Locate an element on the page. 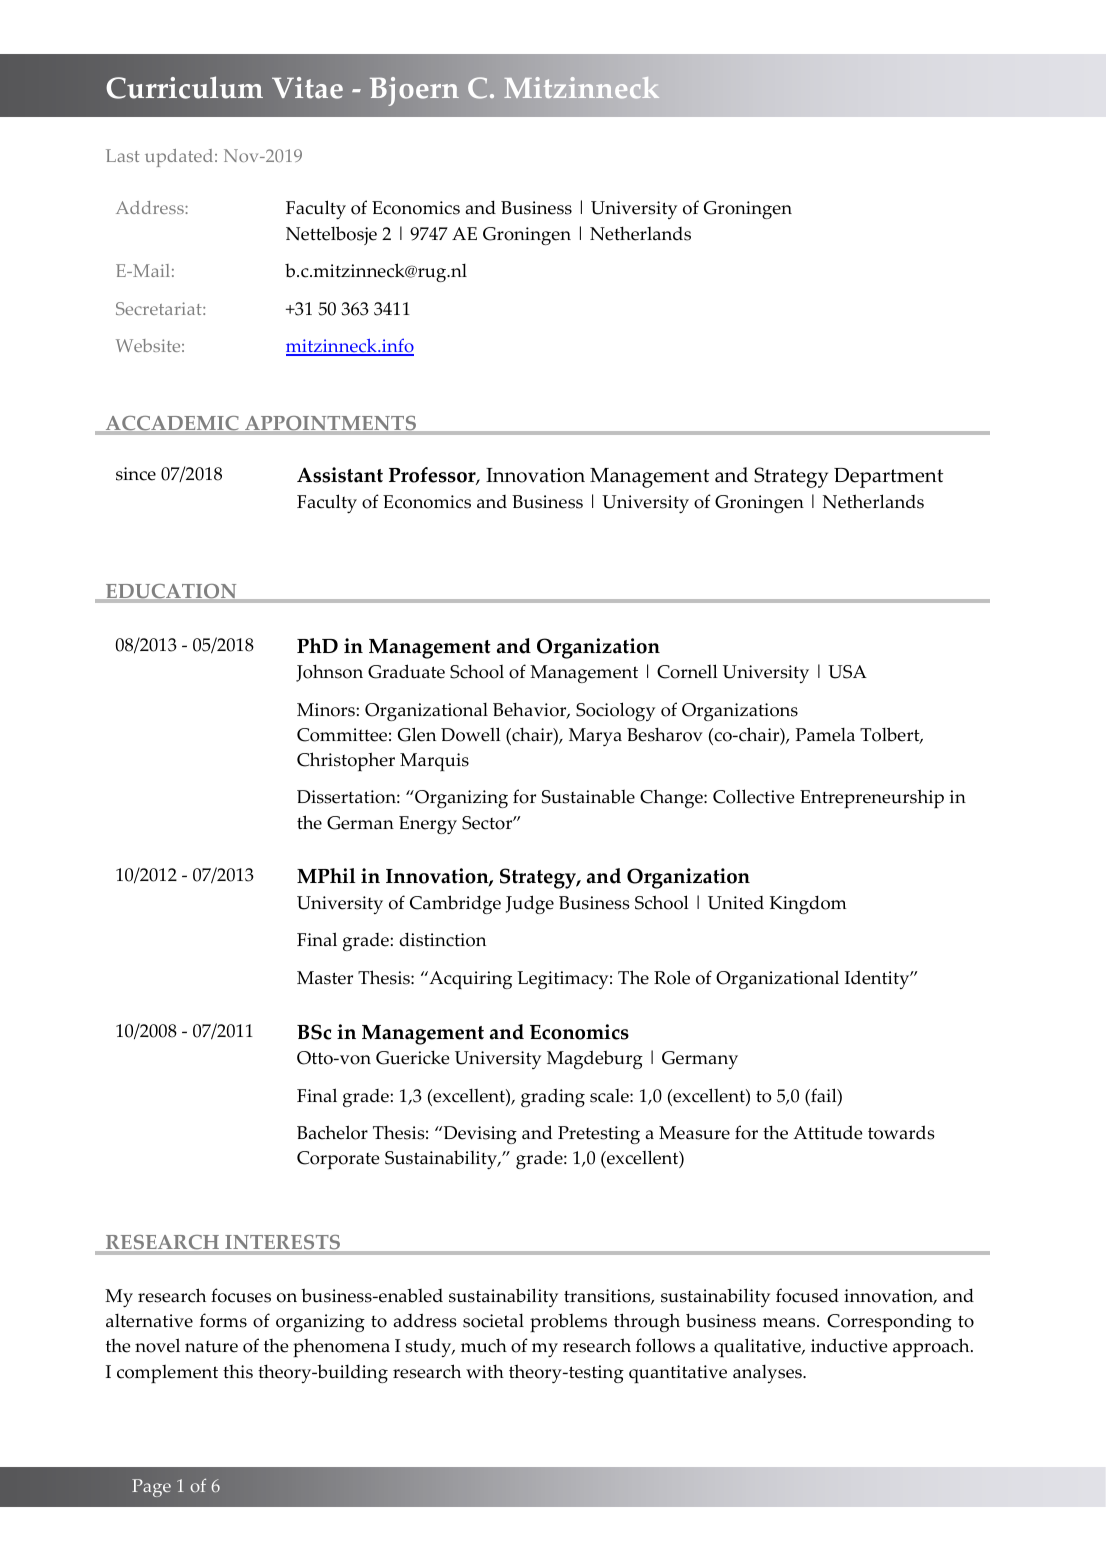  Curriculum is located at coordinates (184, 87).
